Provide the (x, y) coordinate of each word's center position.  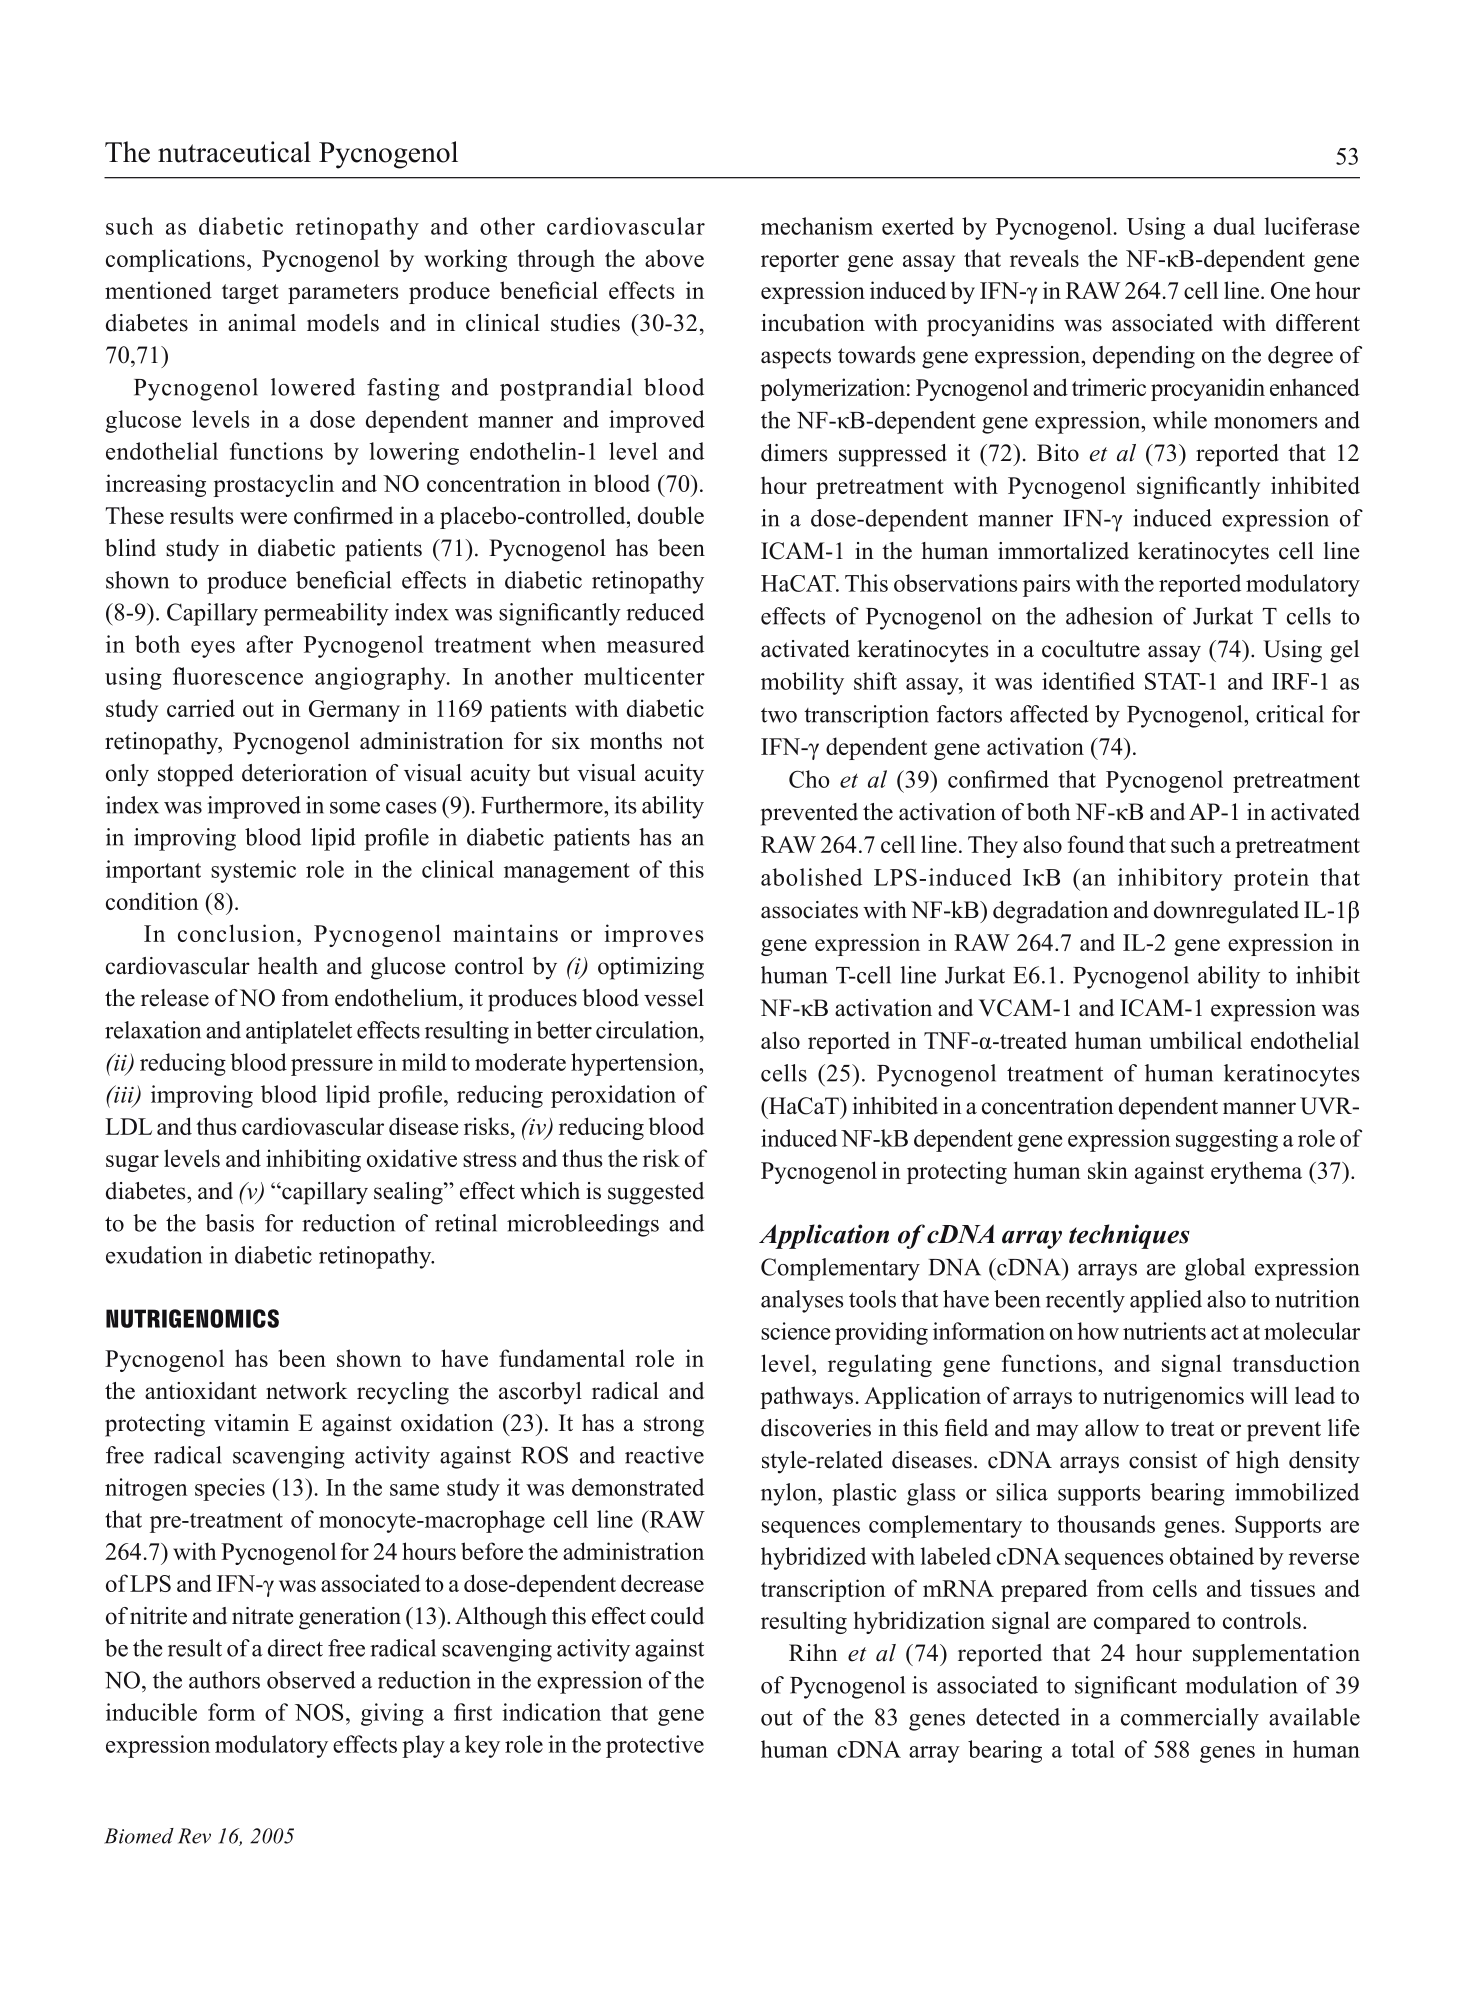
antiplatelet (299, 1032)
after (269, 644)
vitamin (251, 1422)
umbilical (1195, 1040)
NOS (319, 1712)
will (1269, 1395)
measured (655, 644)
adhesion (1109, 616)
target (250, 294)
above (674, 258)
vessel (674, 998)
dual (1234, 226)
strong (674, 1427)
